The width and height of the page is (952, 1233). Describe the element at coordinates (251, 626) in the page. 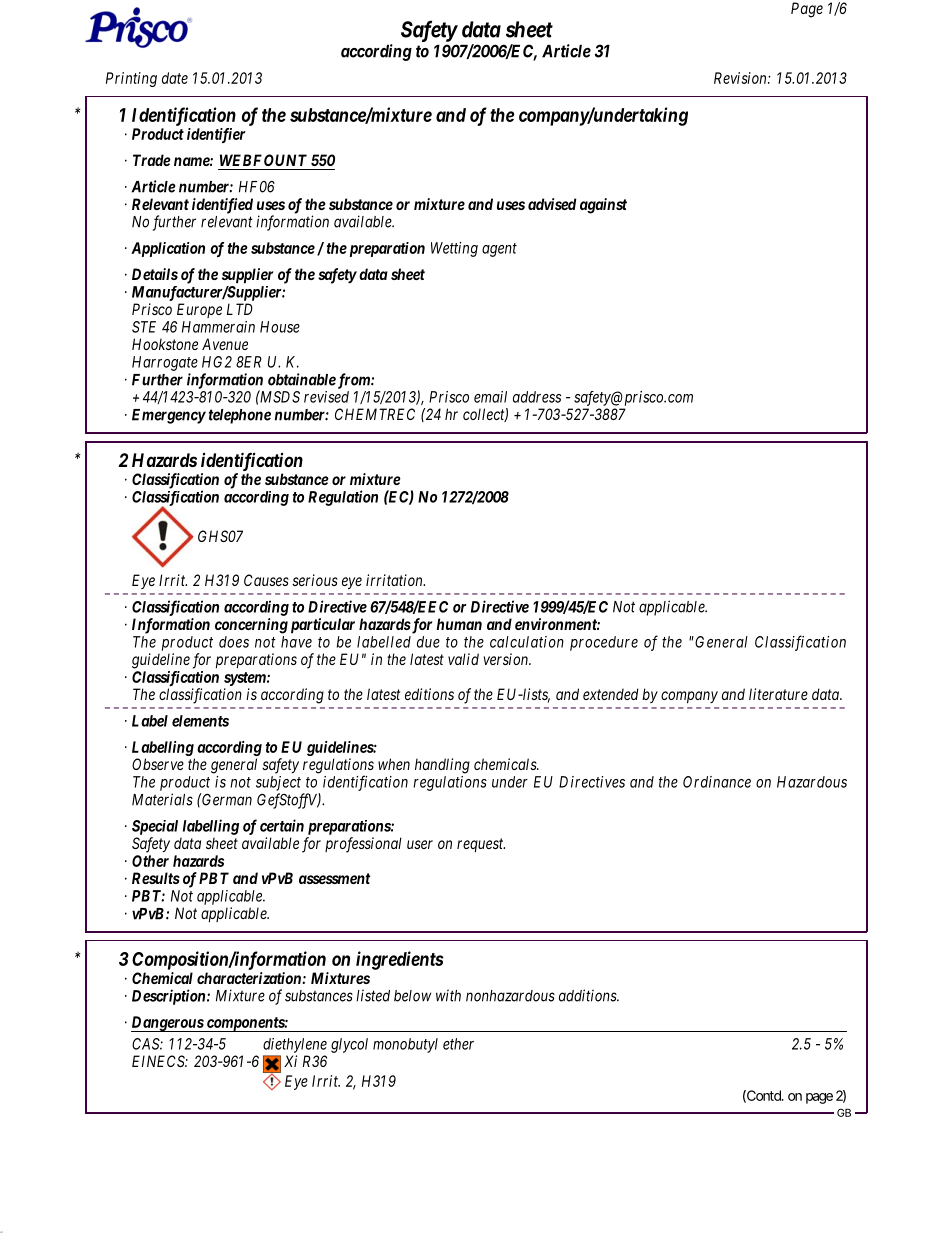

I see `concerning` at that location.
